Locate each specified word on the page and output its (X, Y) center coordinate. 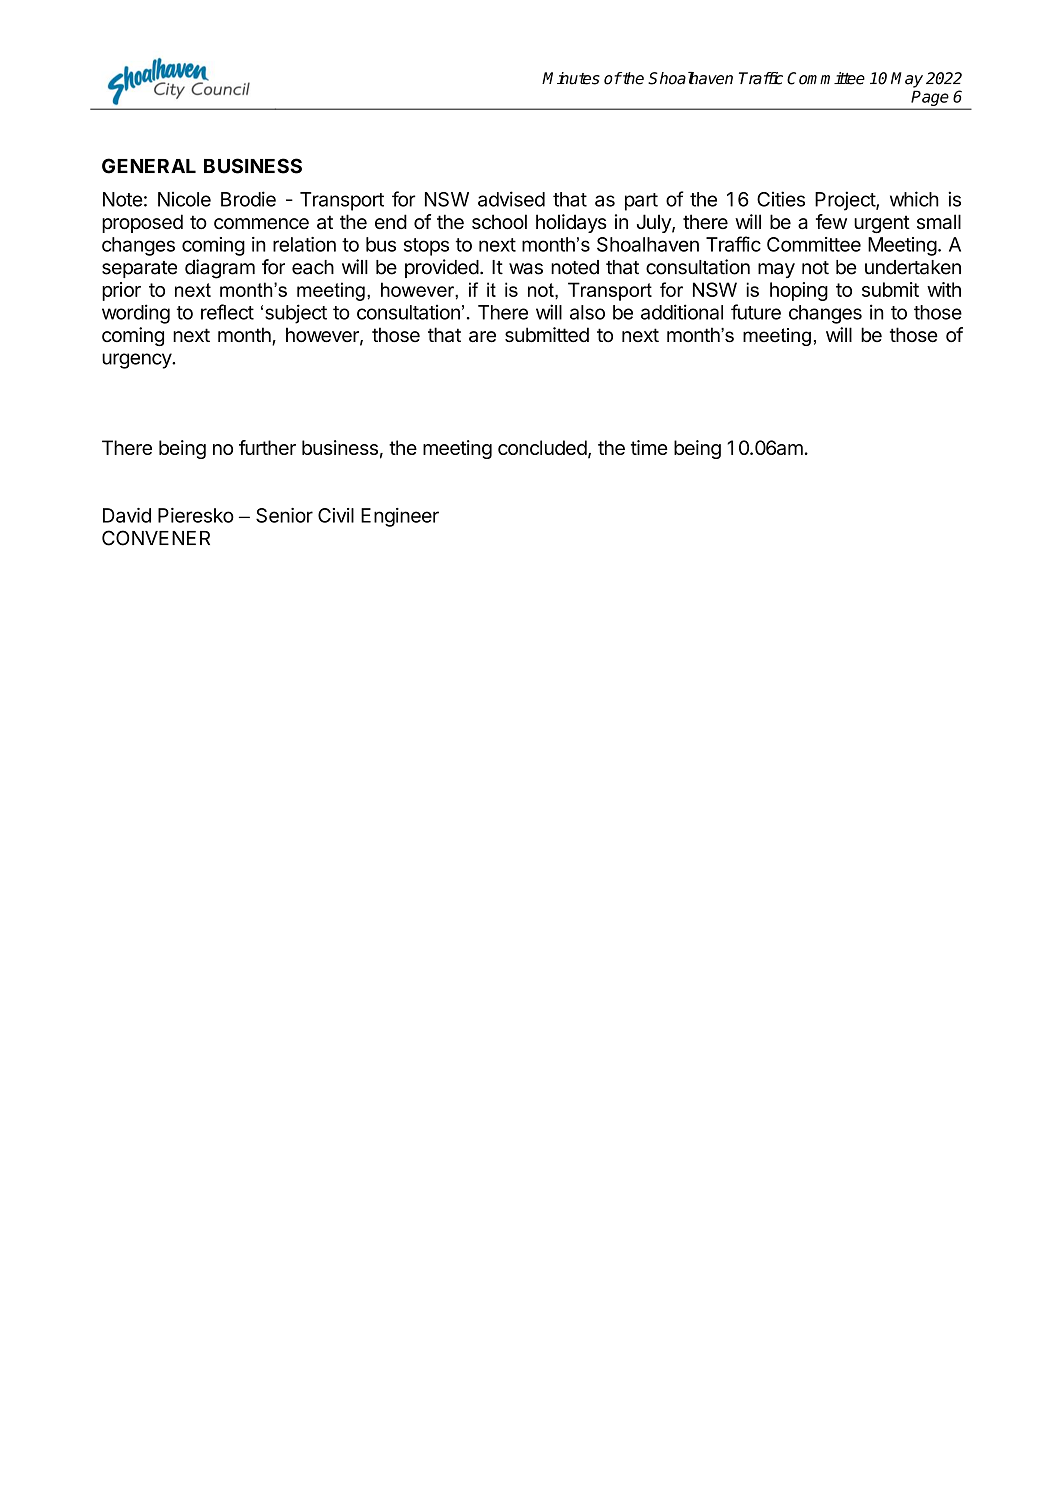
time (649, 447)
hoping (799, 291)
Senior (284, 515)
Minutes (571, 78)
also (587, 312)
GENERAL (149, 166)
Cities (781, 199)
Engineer (400, 517)
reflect (227, 312)
